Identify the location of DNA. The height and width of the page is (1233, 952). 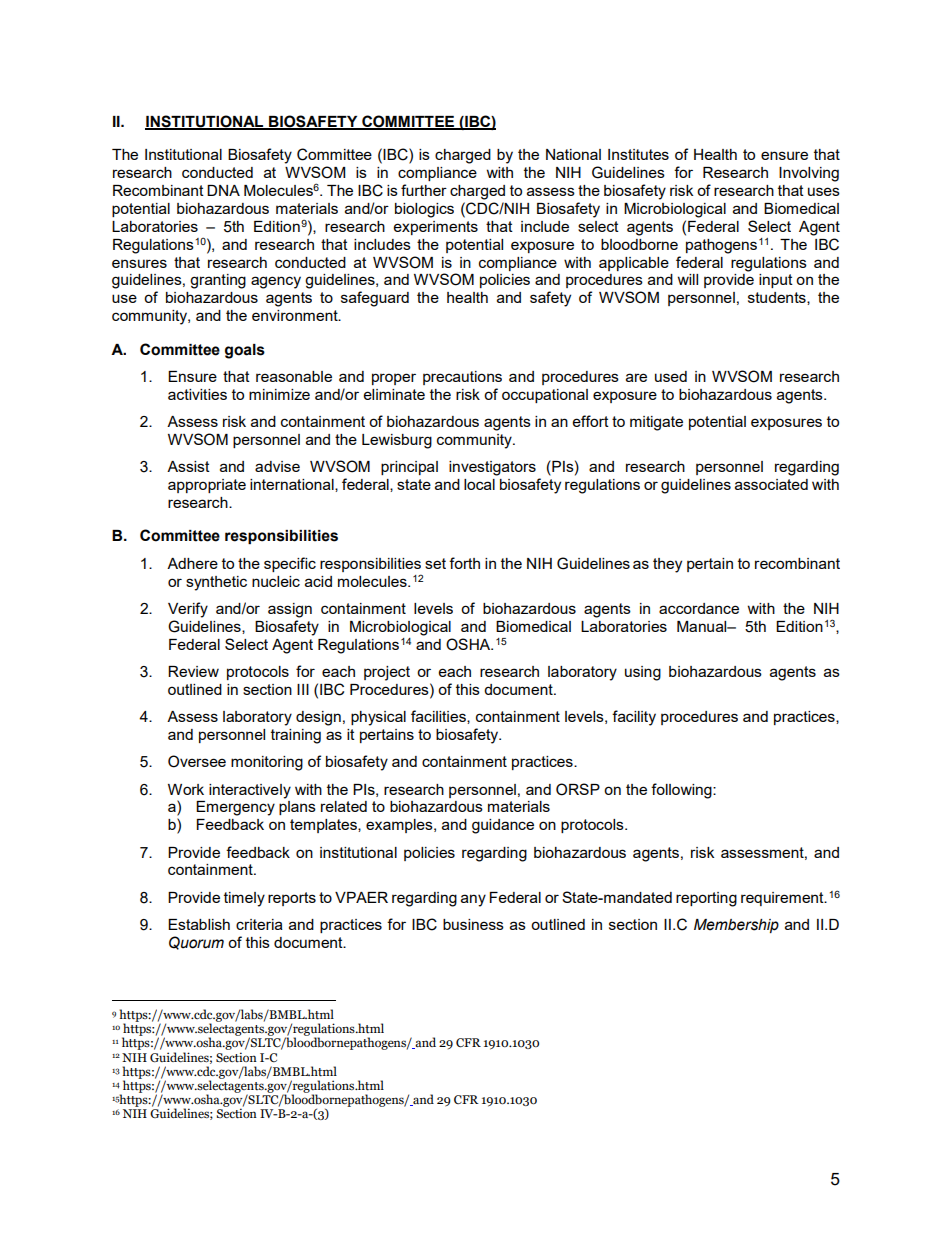
(223, 190).
